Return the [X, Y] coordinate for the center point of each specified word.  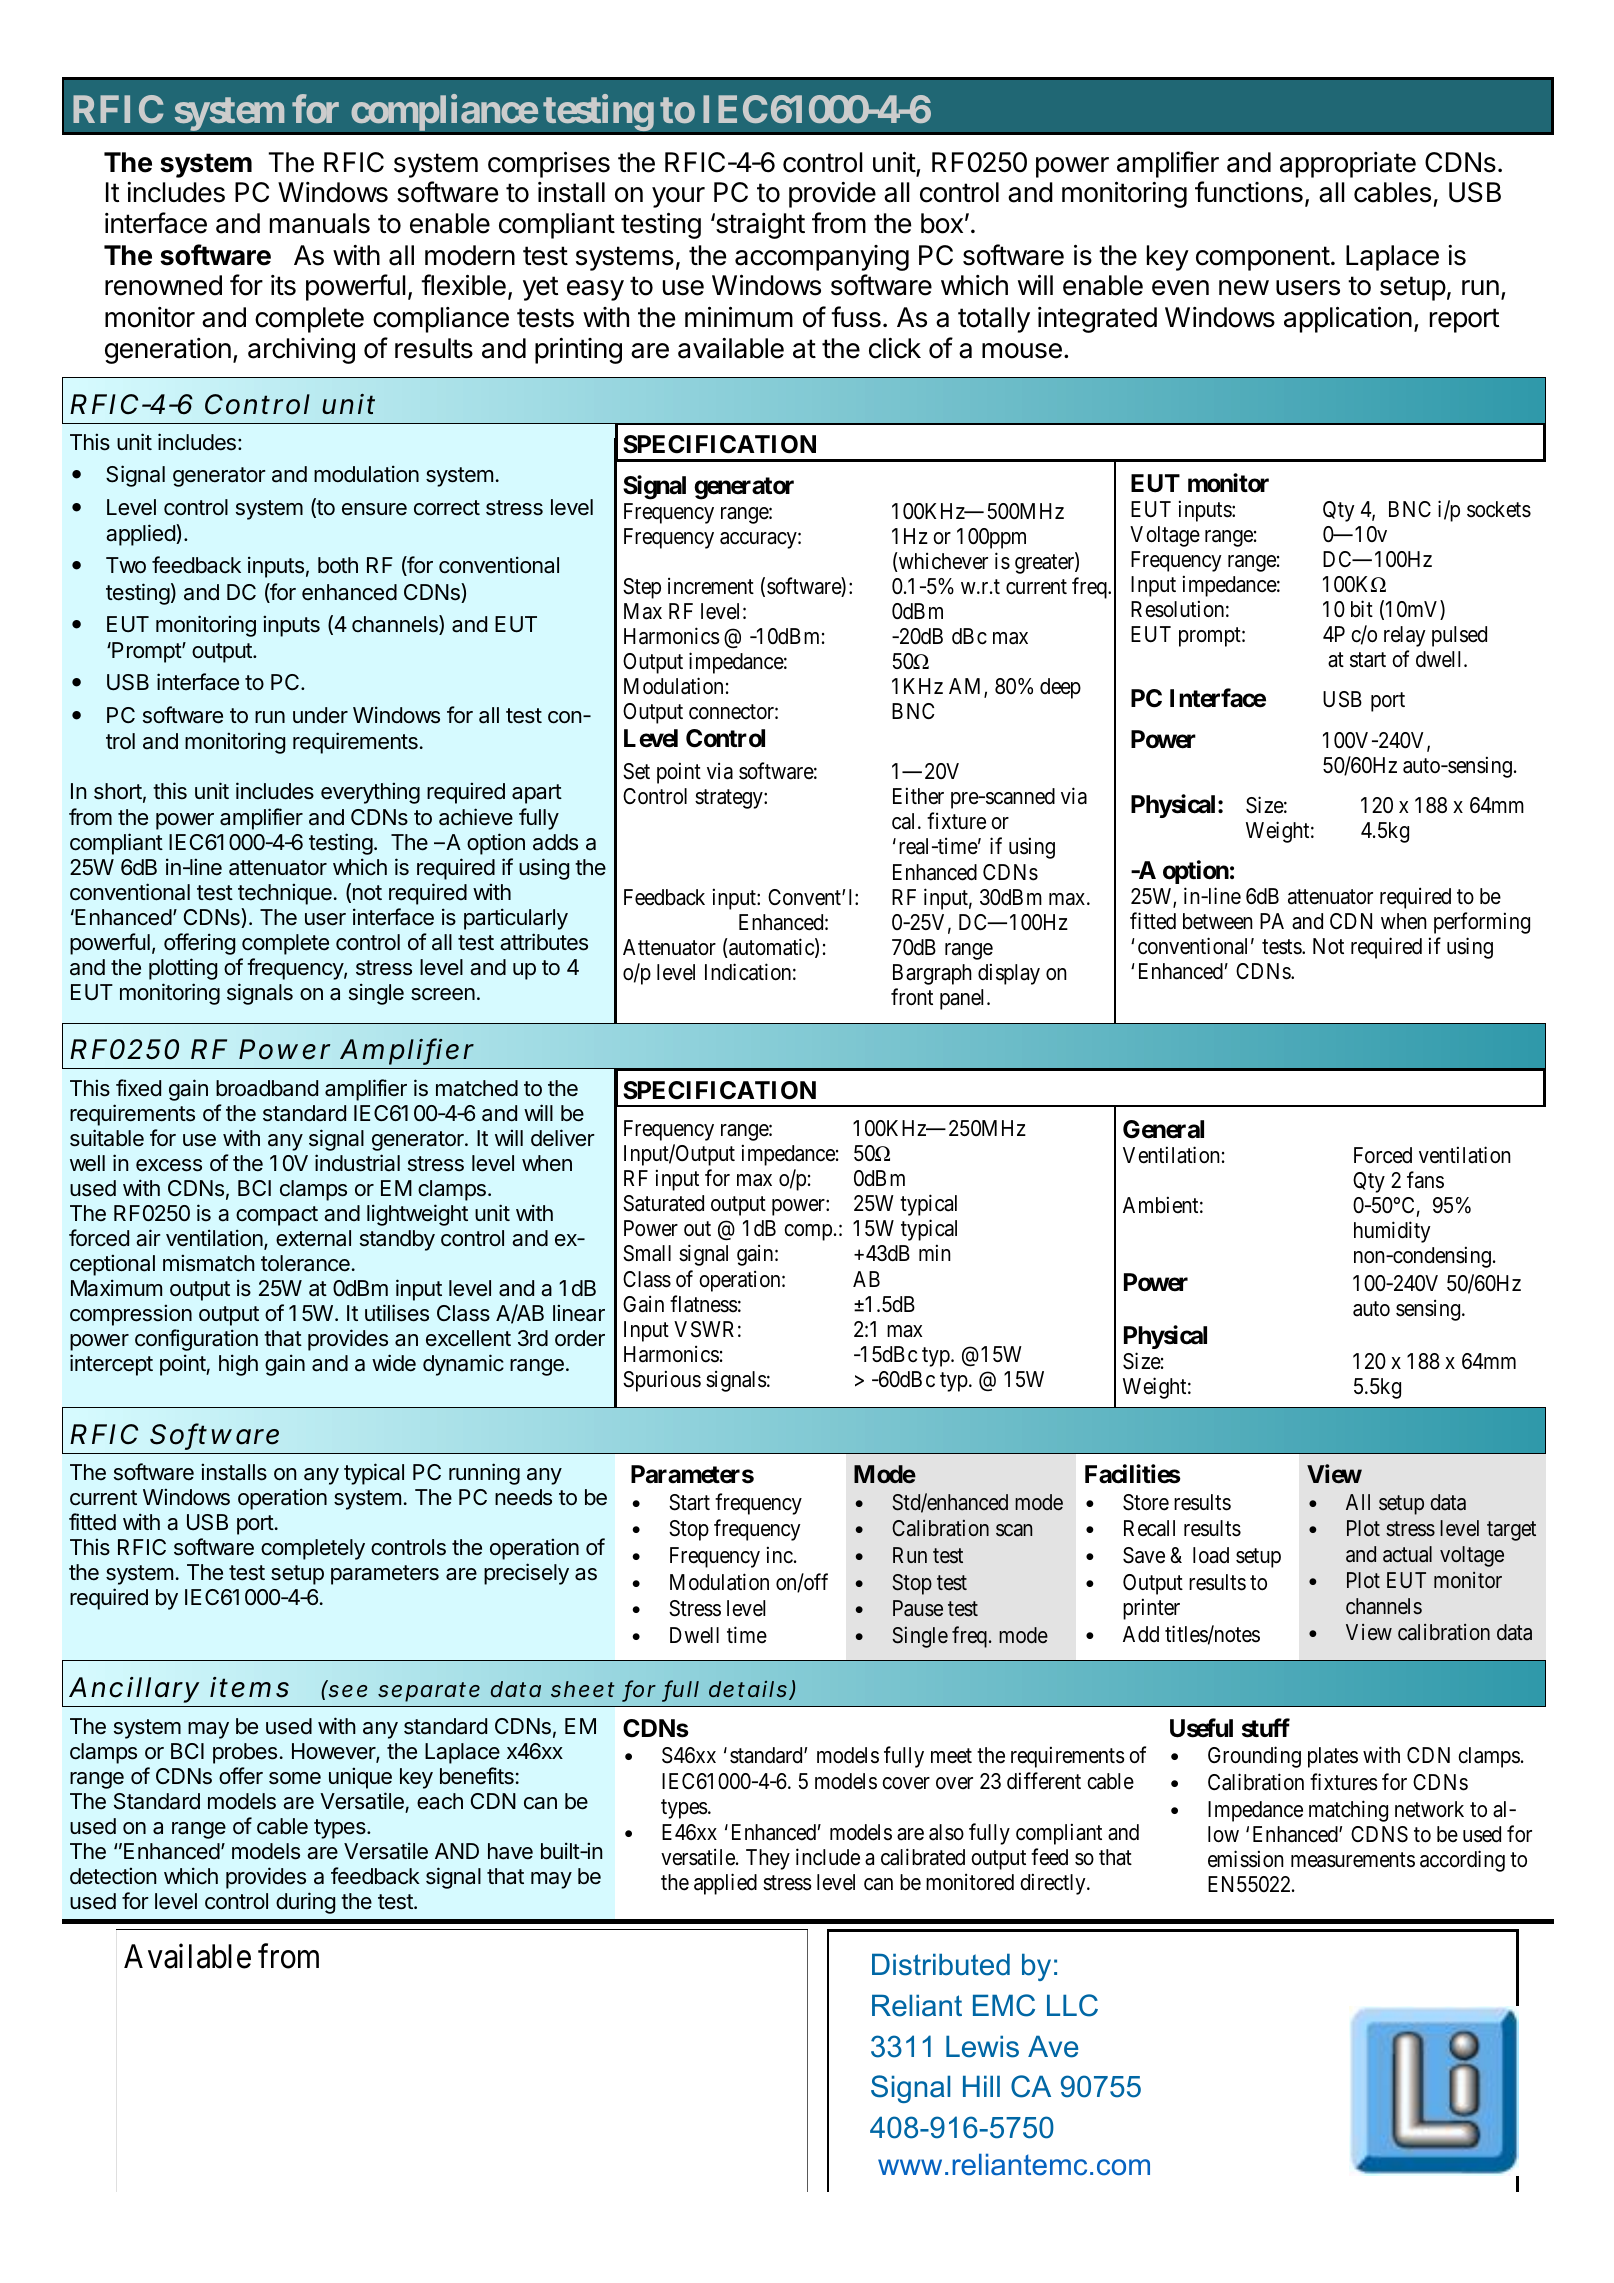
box [942, 223]
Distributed [941, 1964]
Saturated [663, 1203]
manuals [320, 223]
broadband [267, 1088]
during [305, 1903]
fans [1425, 1180]
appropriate [1348, 165]
